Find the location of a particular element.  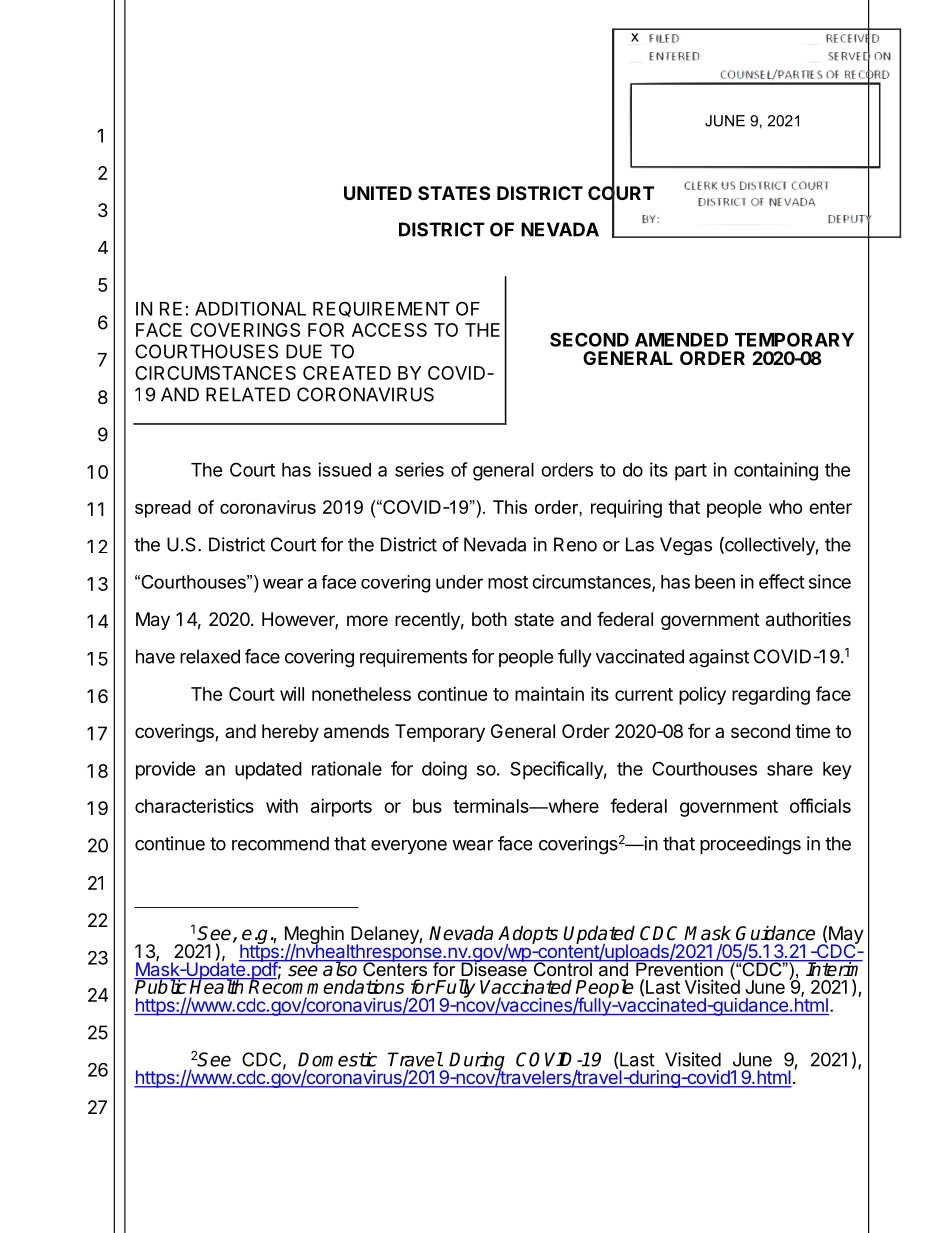

Disease is located at coordinates (494, 968).
